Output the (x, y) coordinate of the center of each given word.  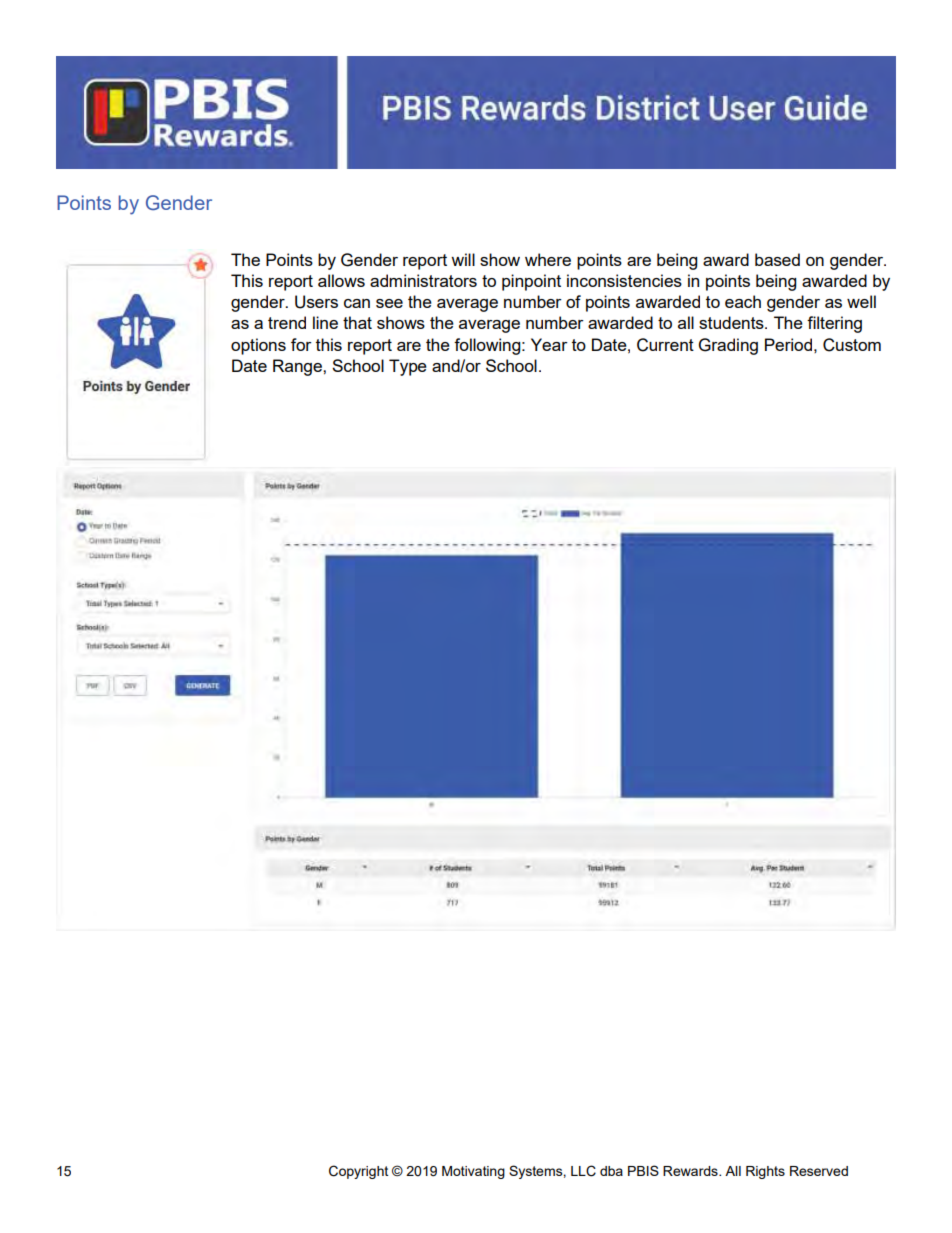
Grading (728, 346)
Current (665, 345)
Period (788, 344)
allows (341, 280)
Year (549, 344)
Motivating (473, 1172)
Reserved (819, 1171)
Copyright (358, 1172)
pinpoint (531, 282)
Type (408, 367)
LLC (583, 1171)
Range (298, 367)
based (777, 259)
